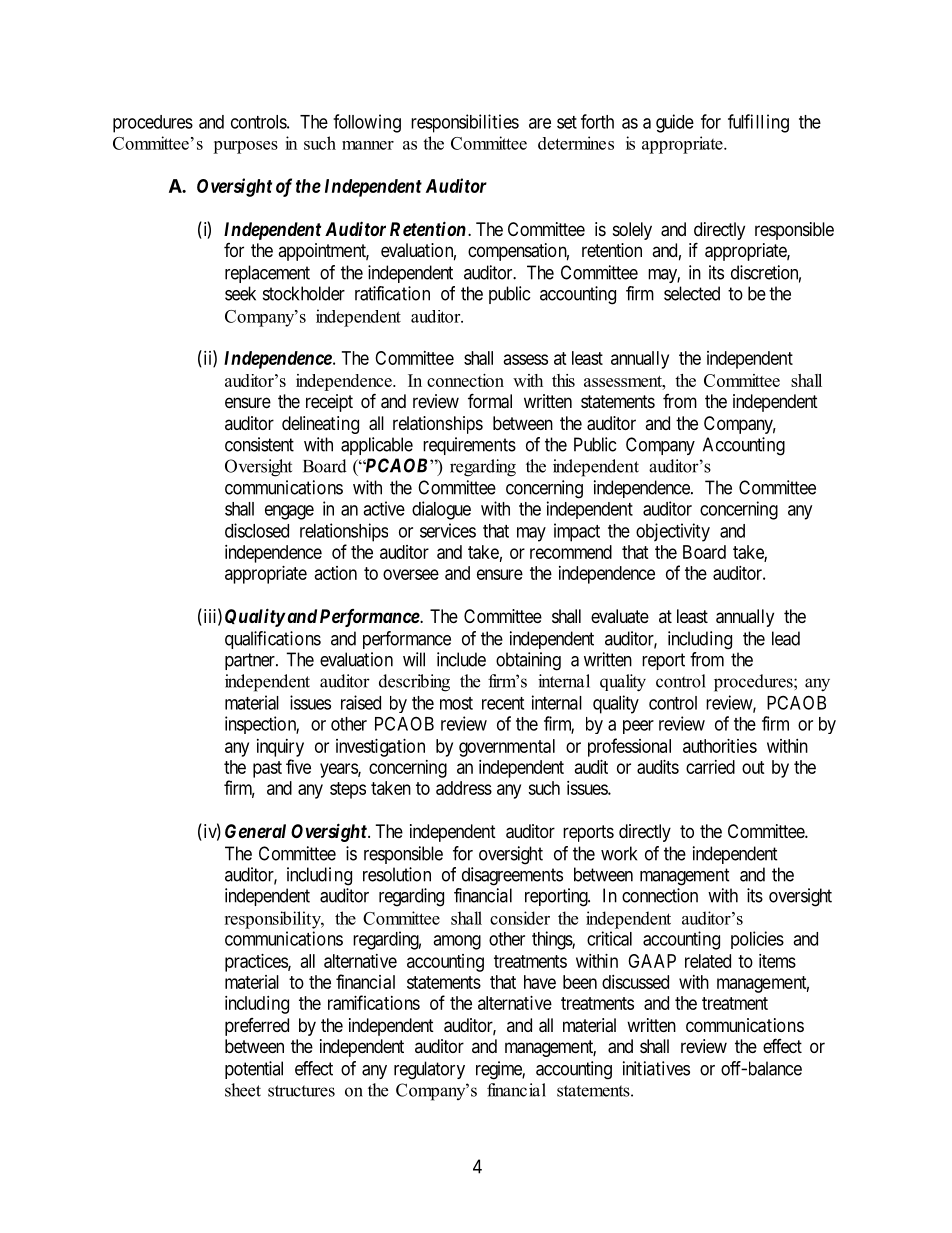 Image resolution: width=952 pixels, height=1233 pixels. I want to click on purposes, so click(245, 147).
